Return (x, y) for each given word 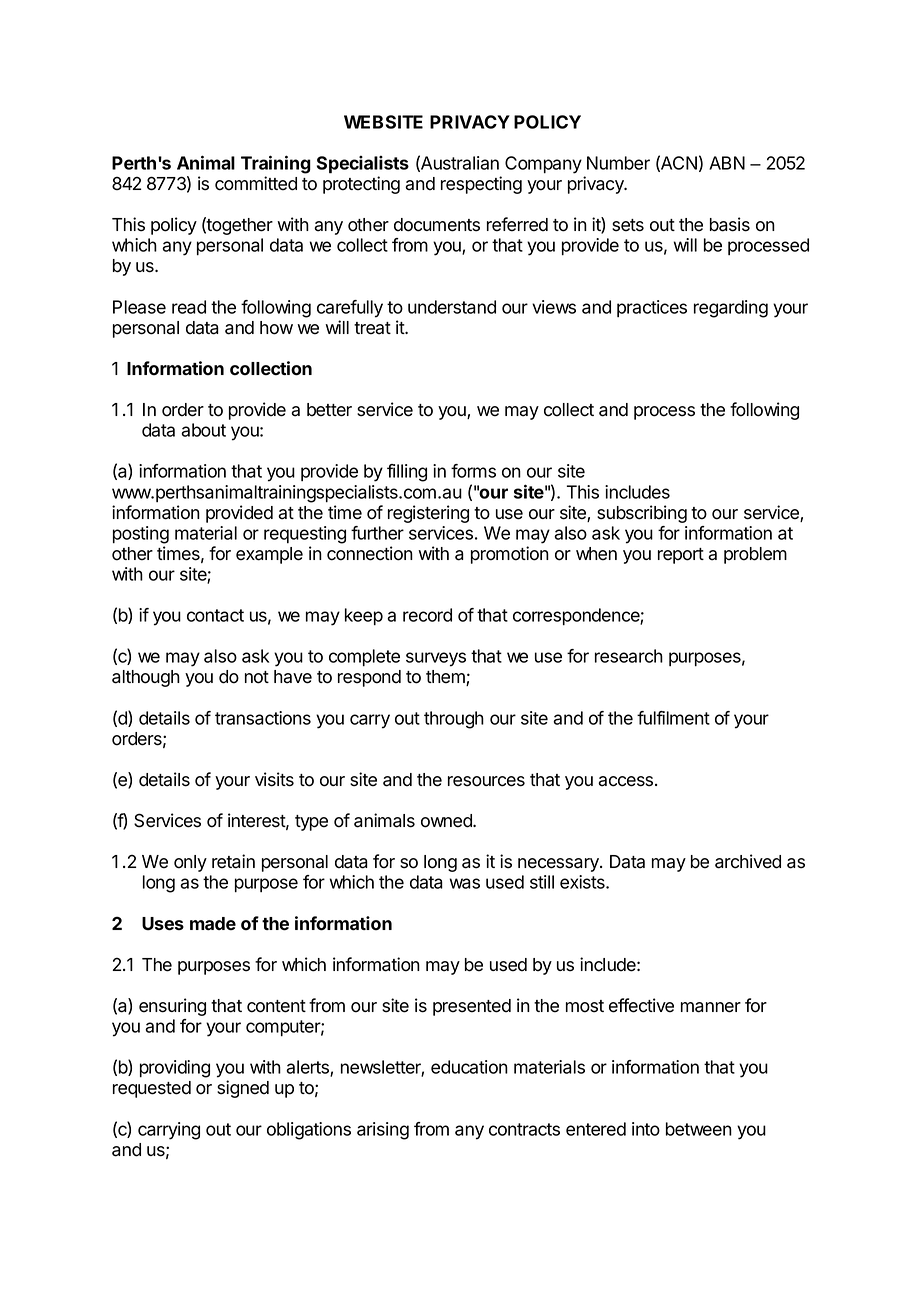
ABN (727, 163)
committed (256, 183)
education (469, 1067)
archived (748, 861)
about (203, 430)
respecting (481, 185)
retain (233, 861)
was (465, 883)
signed (243, 1089)
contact (215, 615)
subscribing (642, 514)
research (629, 656)
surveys (436, 659)
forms (473, 471)
